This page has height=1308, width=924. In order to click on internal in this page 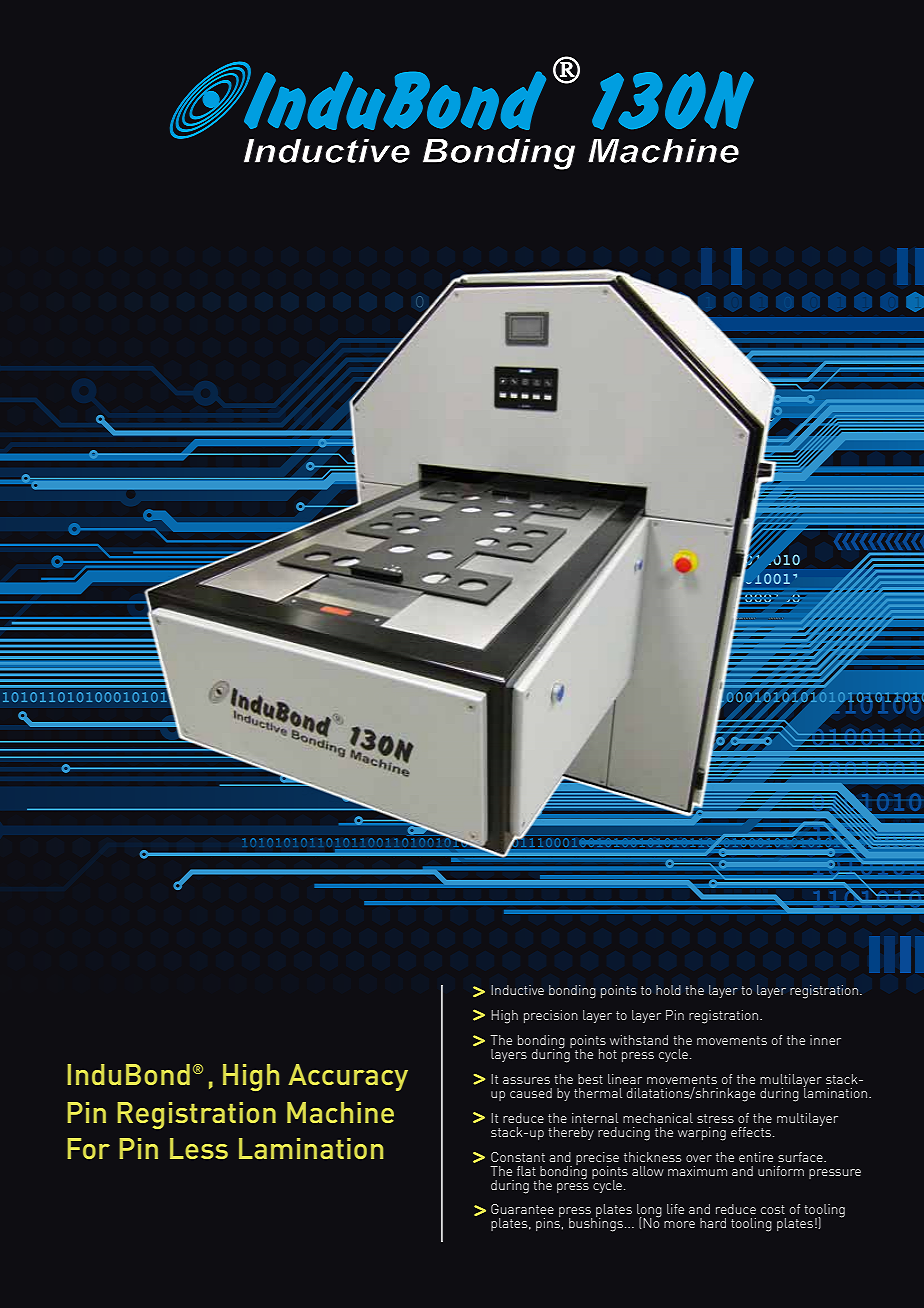, I will do `click(595, 1118)`.
